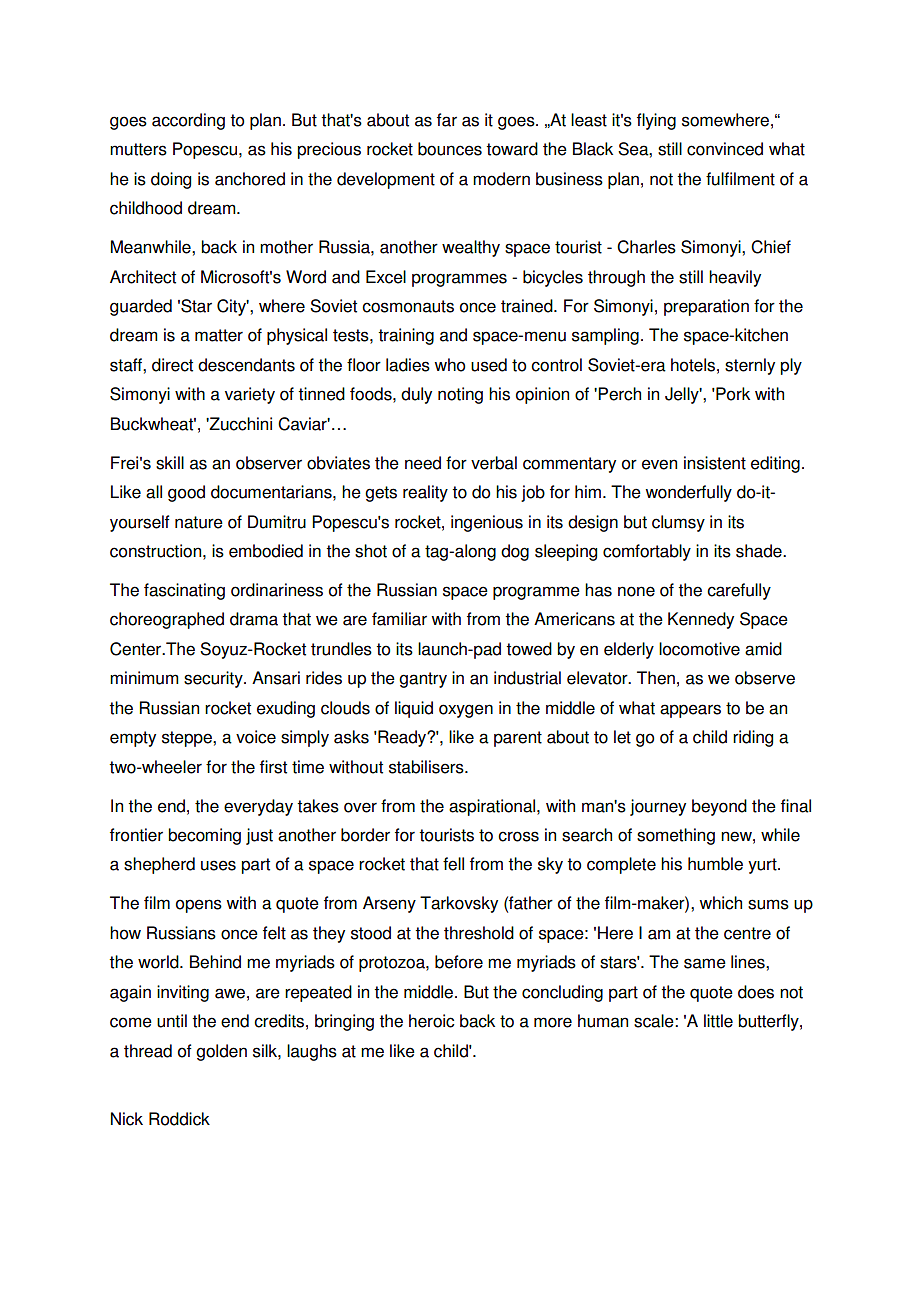 The height and width of the screenshot is (1308, 924). What do you see at coordinates (450, 149) in the screenshot?
I see `bounces` at bounding box center [450, 149].
